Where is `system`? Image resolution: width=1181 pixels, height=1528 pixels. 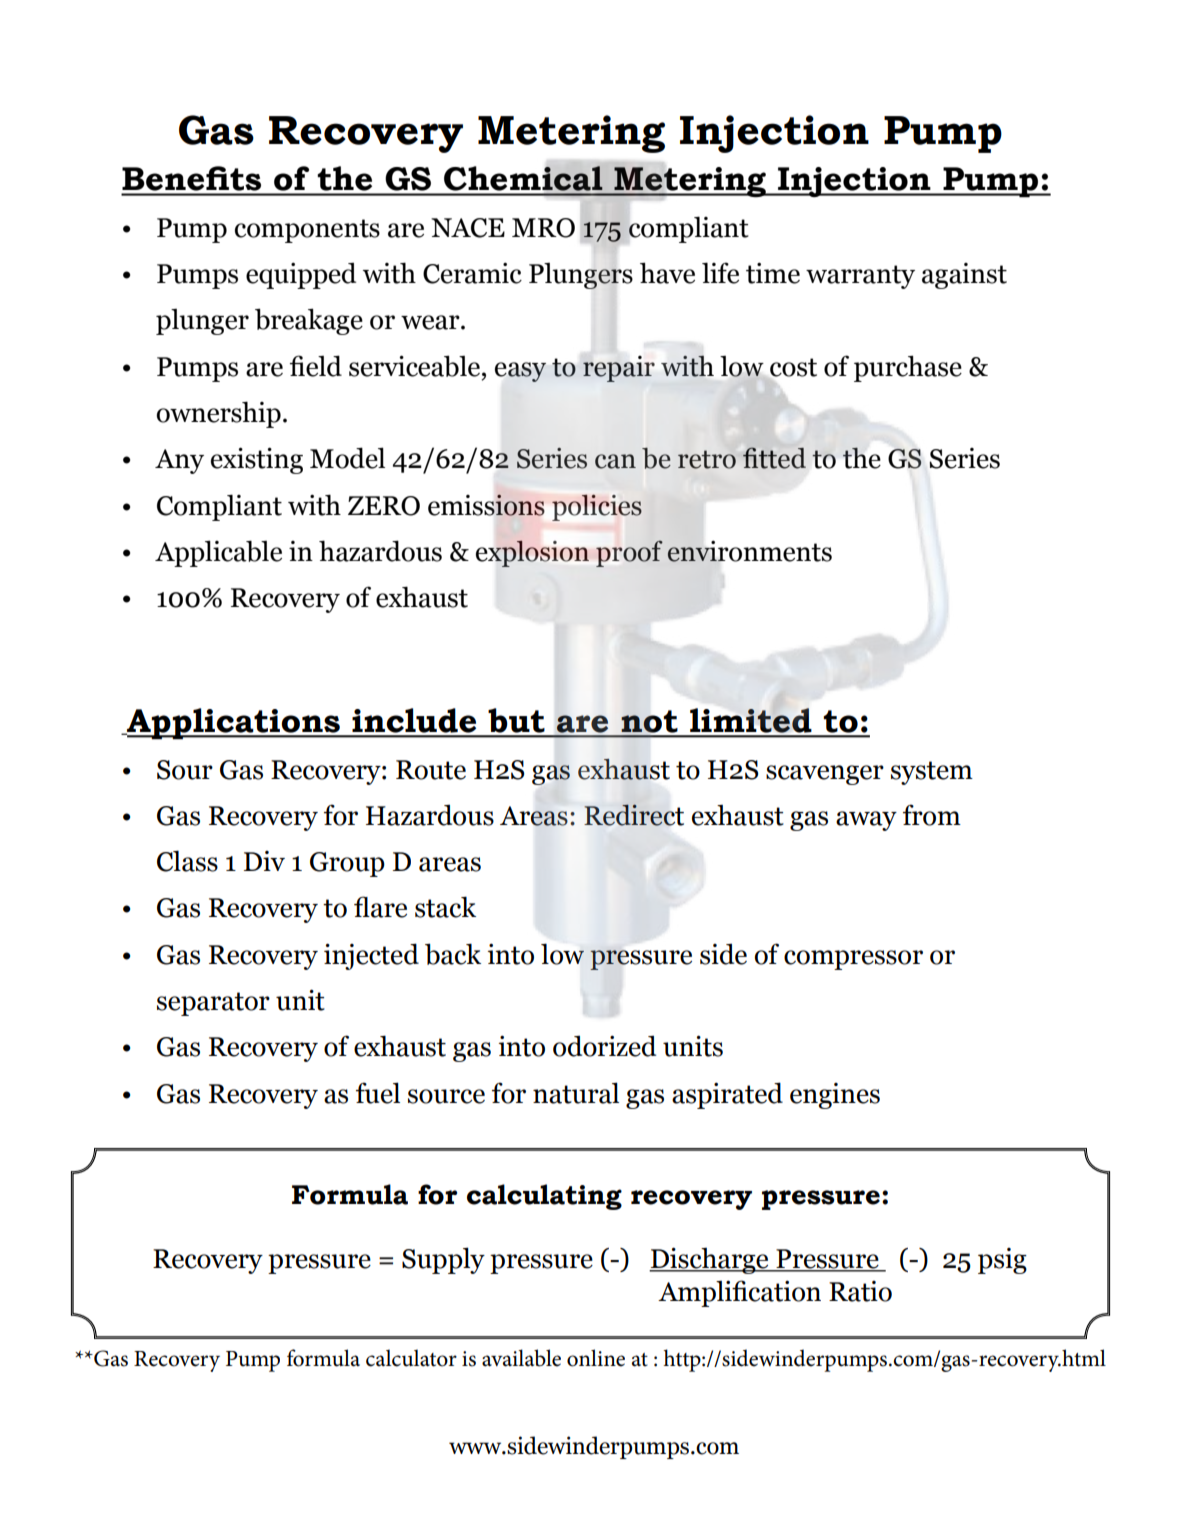
system is located at coordinates (932, 773).
